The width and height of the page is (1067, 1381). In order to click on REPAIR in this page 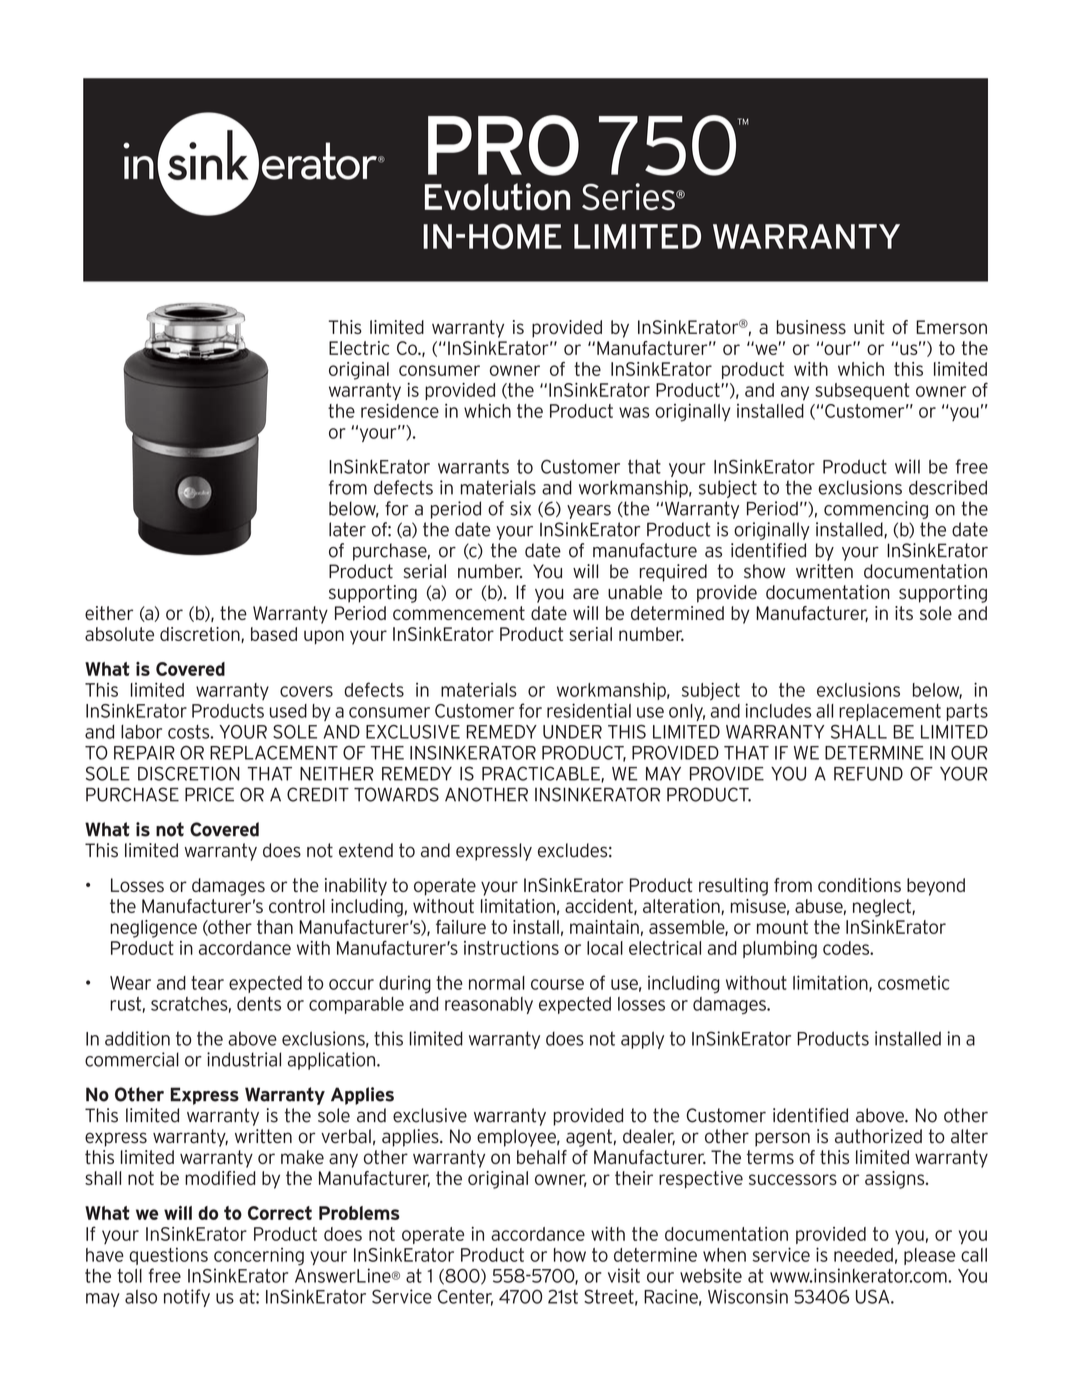, I will do `click(144, 753)`.
